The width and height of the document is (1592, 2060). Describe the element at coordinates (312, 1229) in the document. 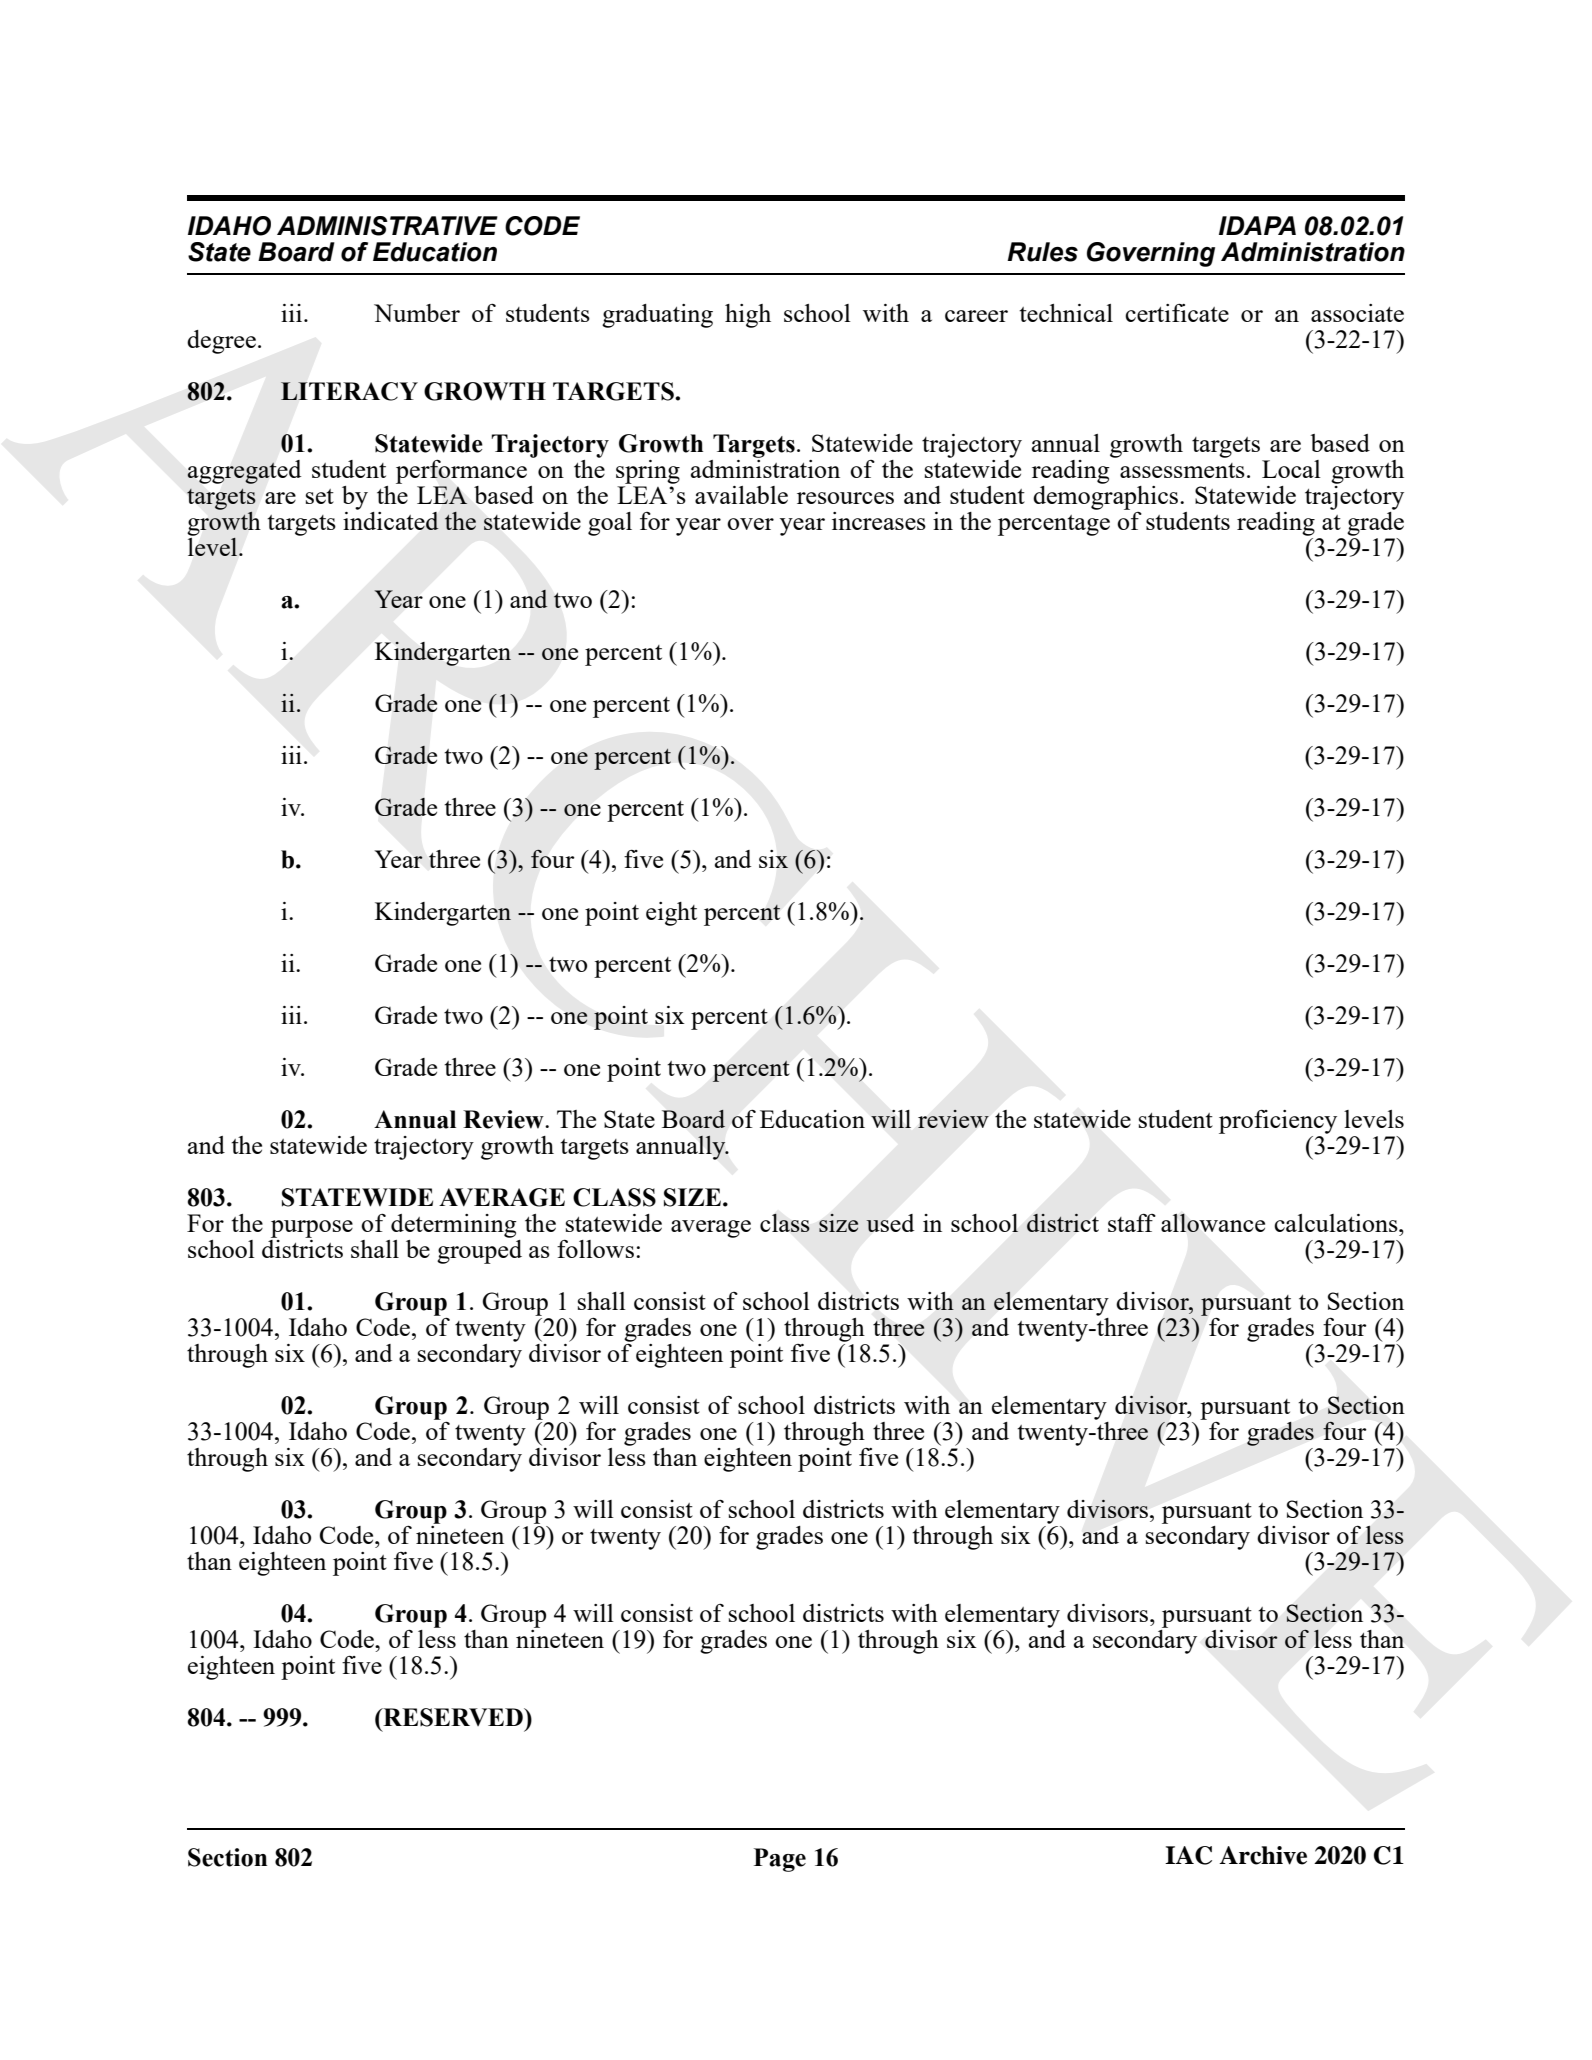

I see `purpose` at that location.
